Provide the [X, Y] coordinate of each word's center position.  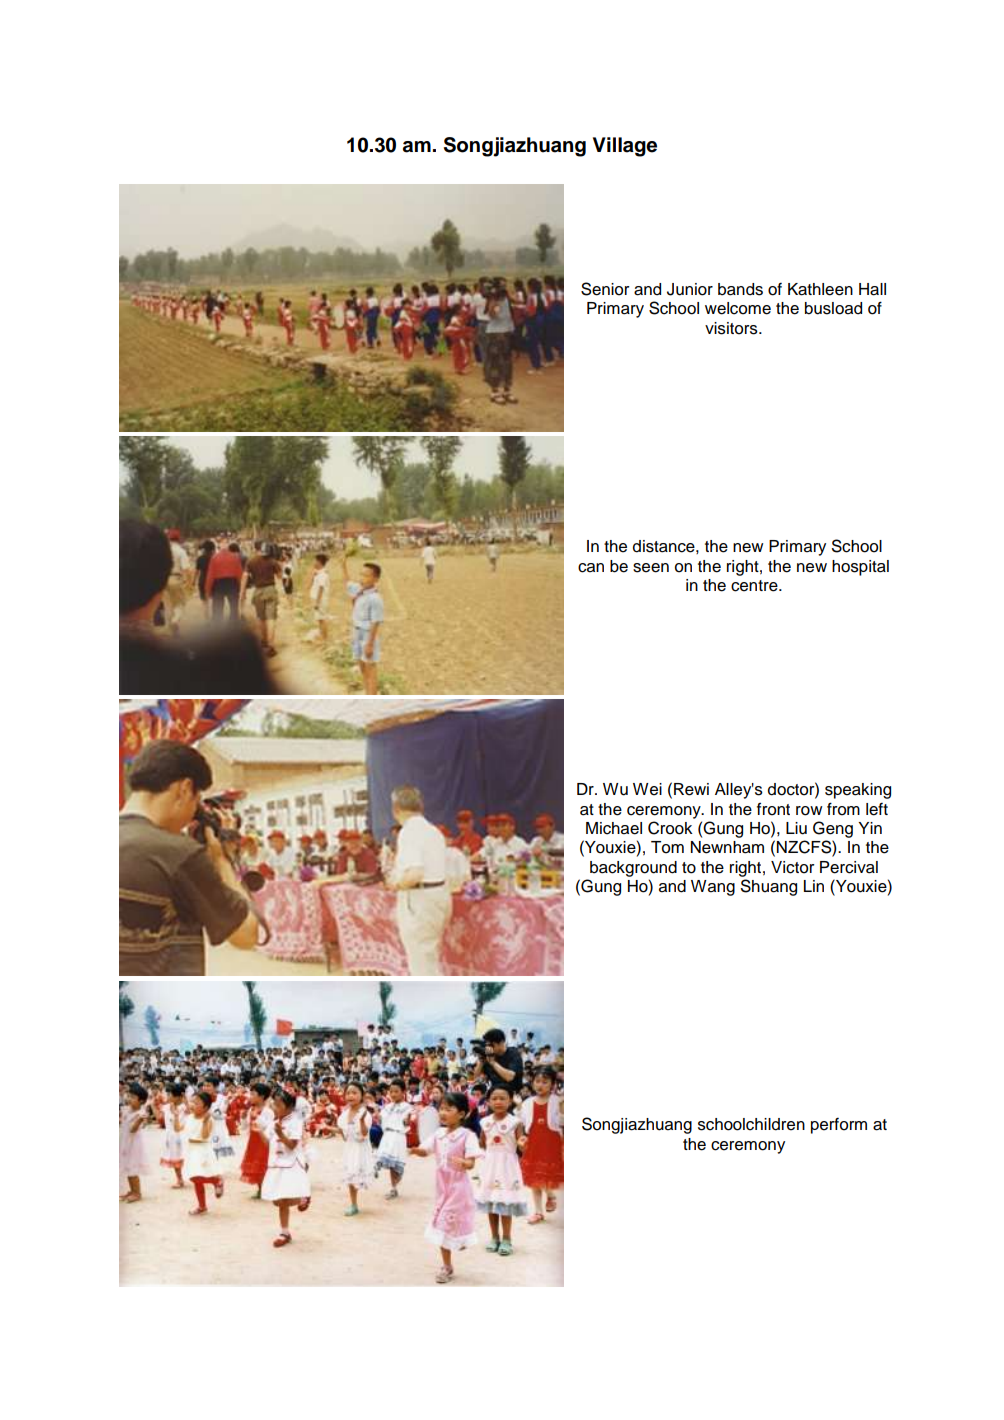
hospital [860, 568]
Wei [647, 789]
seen [651, 568]
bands [740, 289]
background [633, 869]
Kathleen [820, 289]
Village [625, 147]
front [773, 809]
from [843, 809]
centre [755, 586]
